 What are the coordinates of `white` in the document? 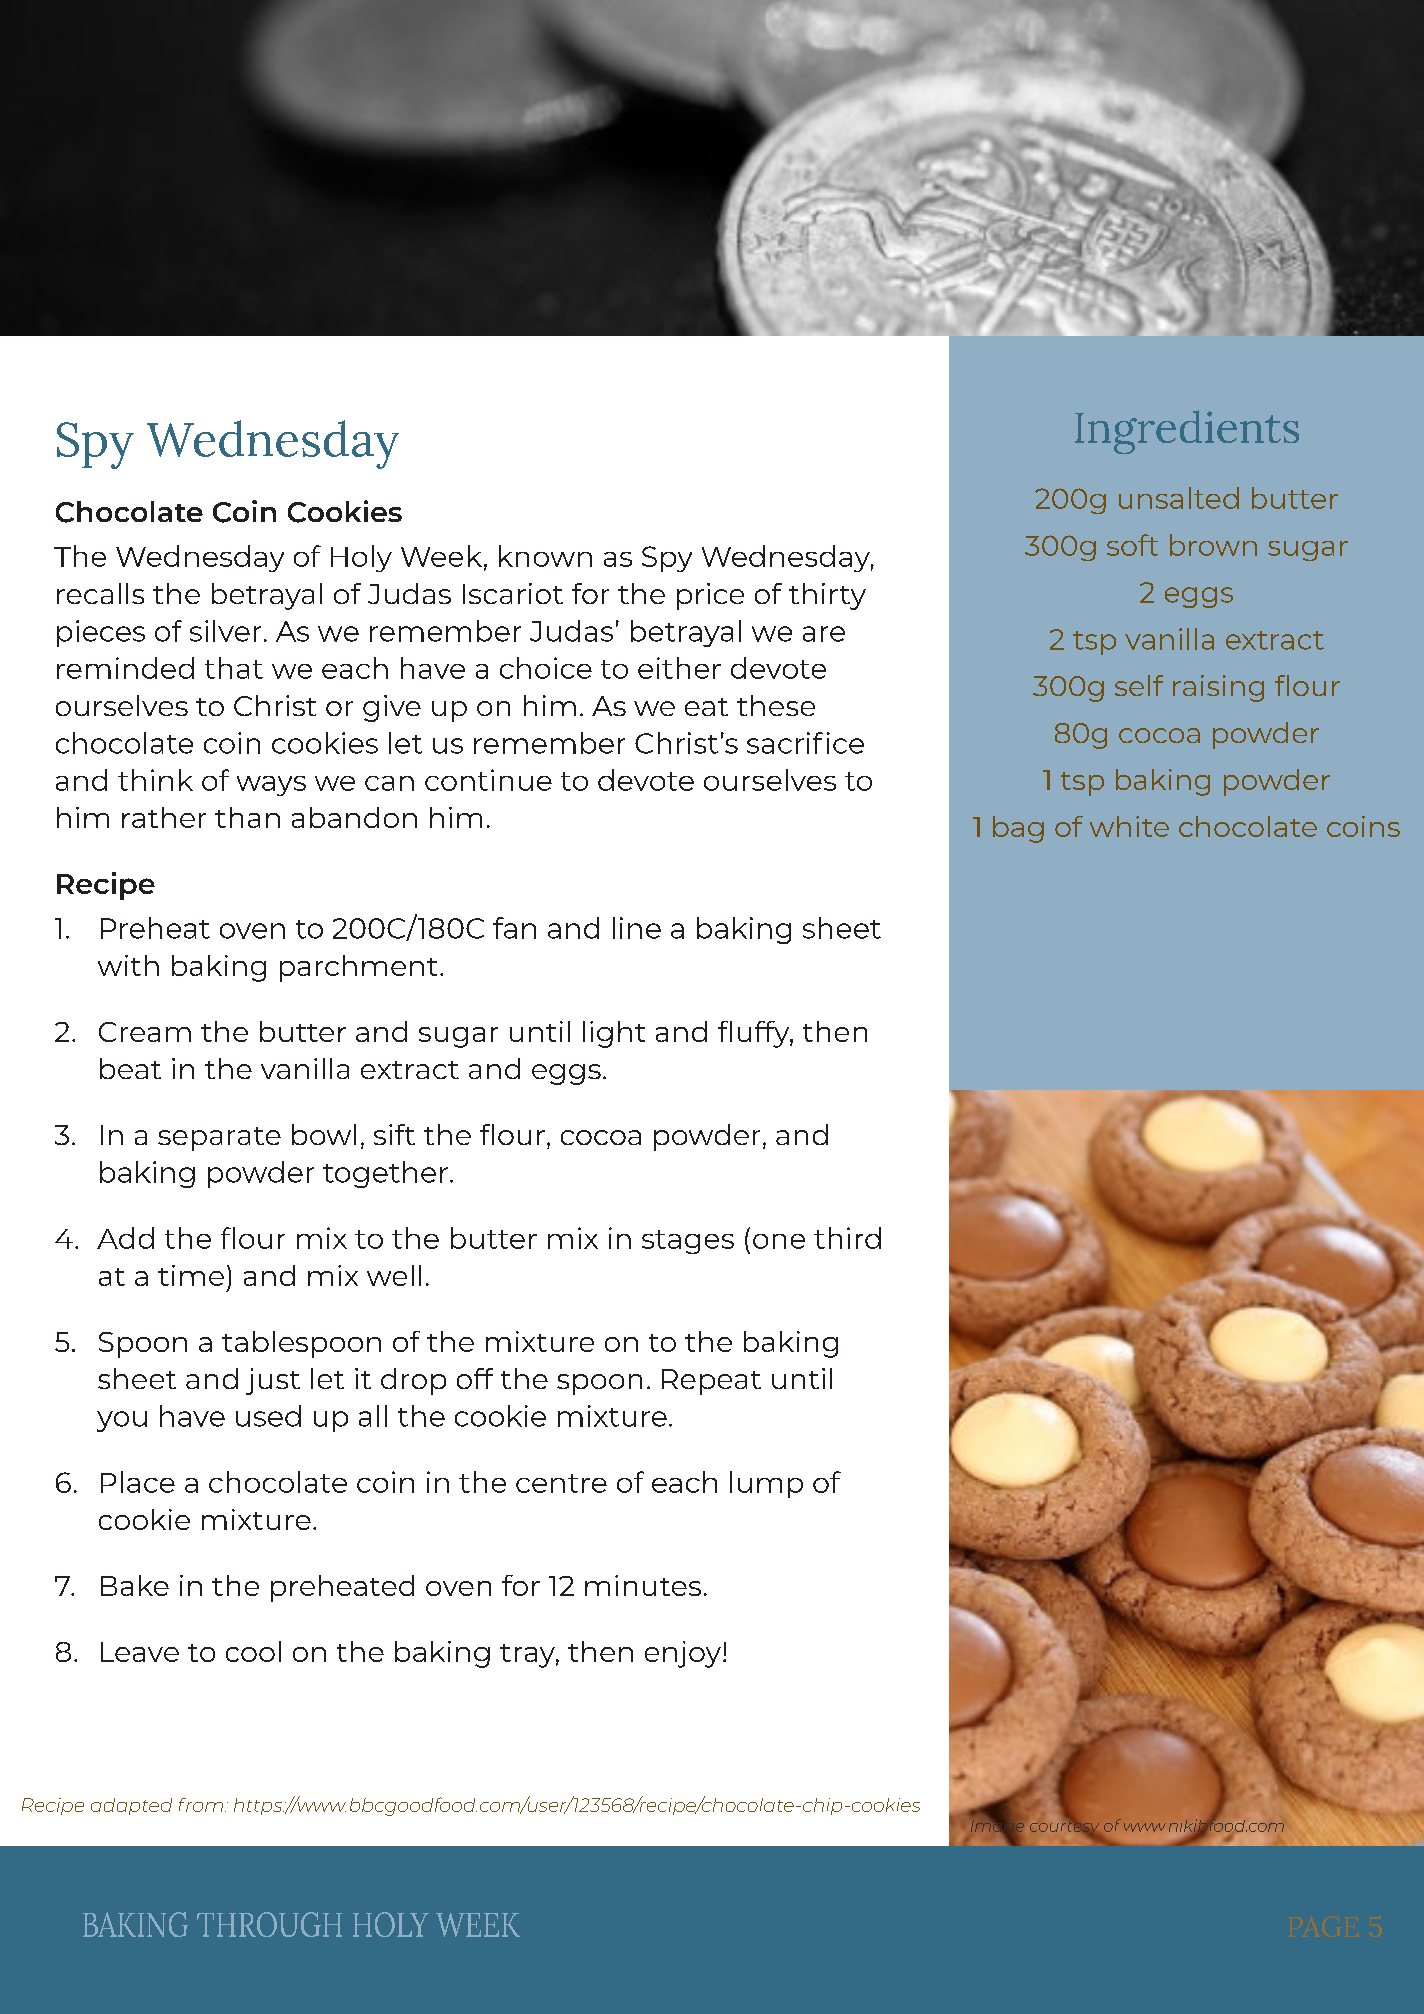 It's located at (1129, 826).
